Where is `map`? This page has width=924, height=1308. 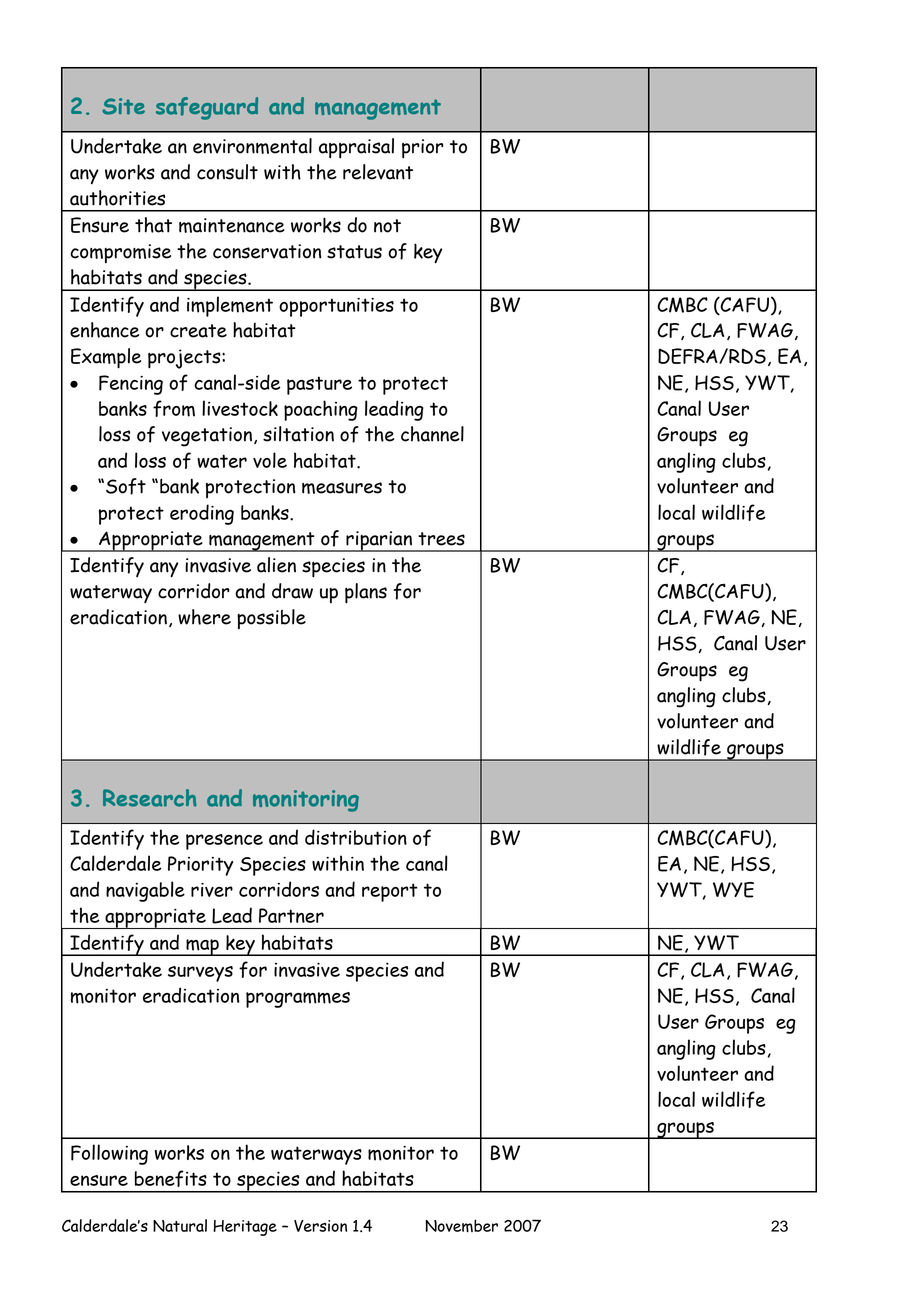 map is located at coordinates (202, 947).
